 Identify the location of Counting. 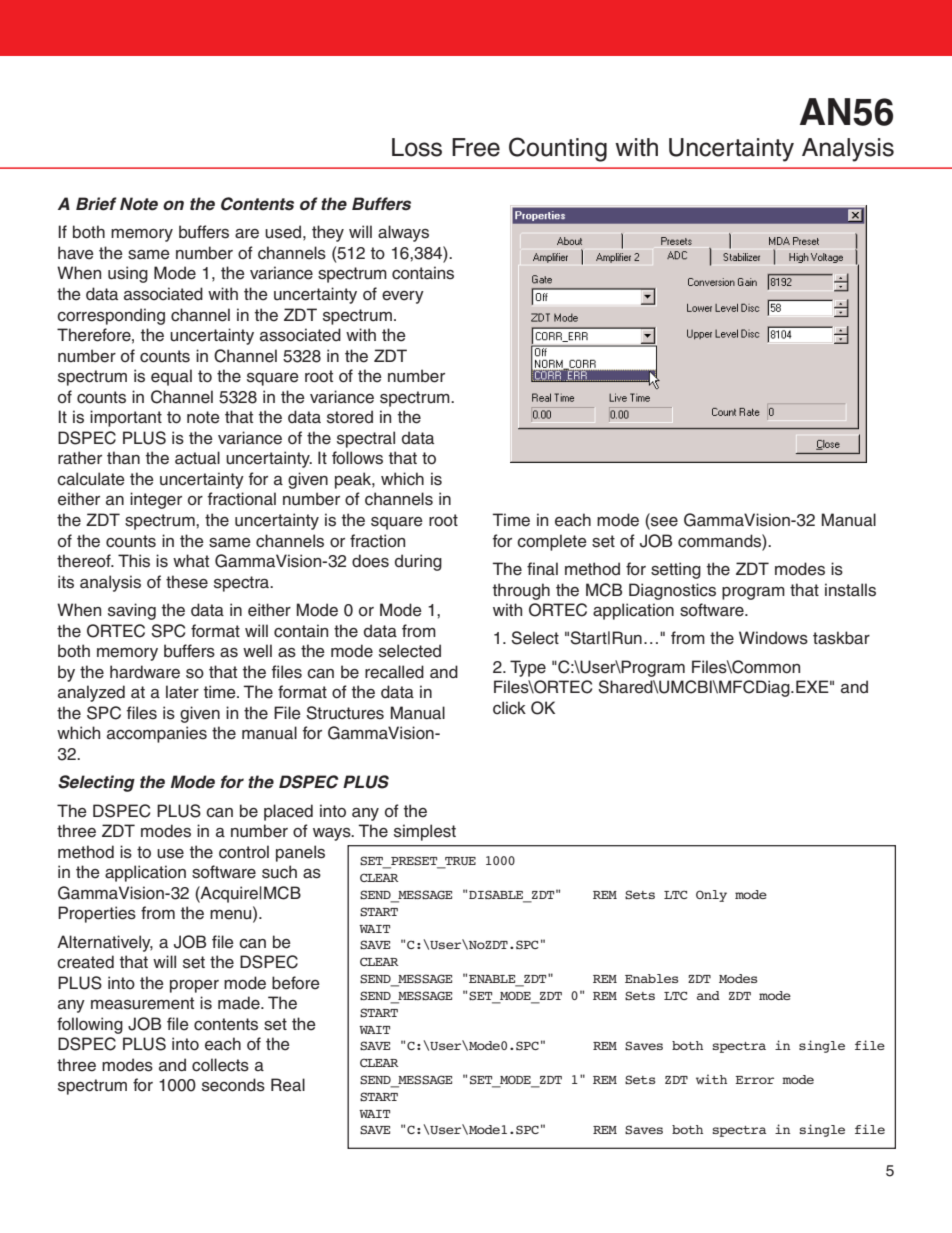
(558, 149).
